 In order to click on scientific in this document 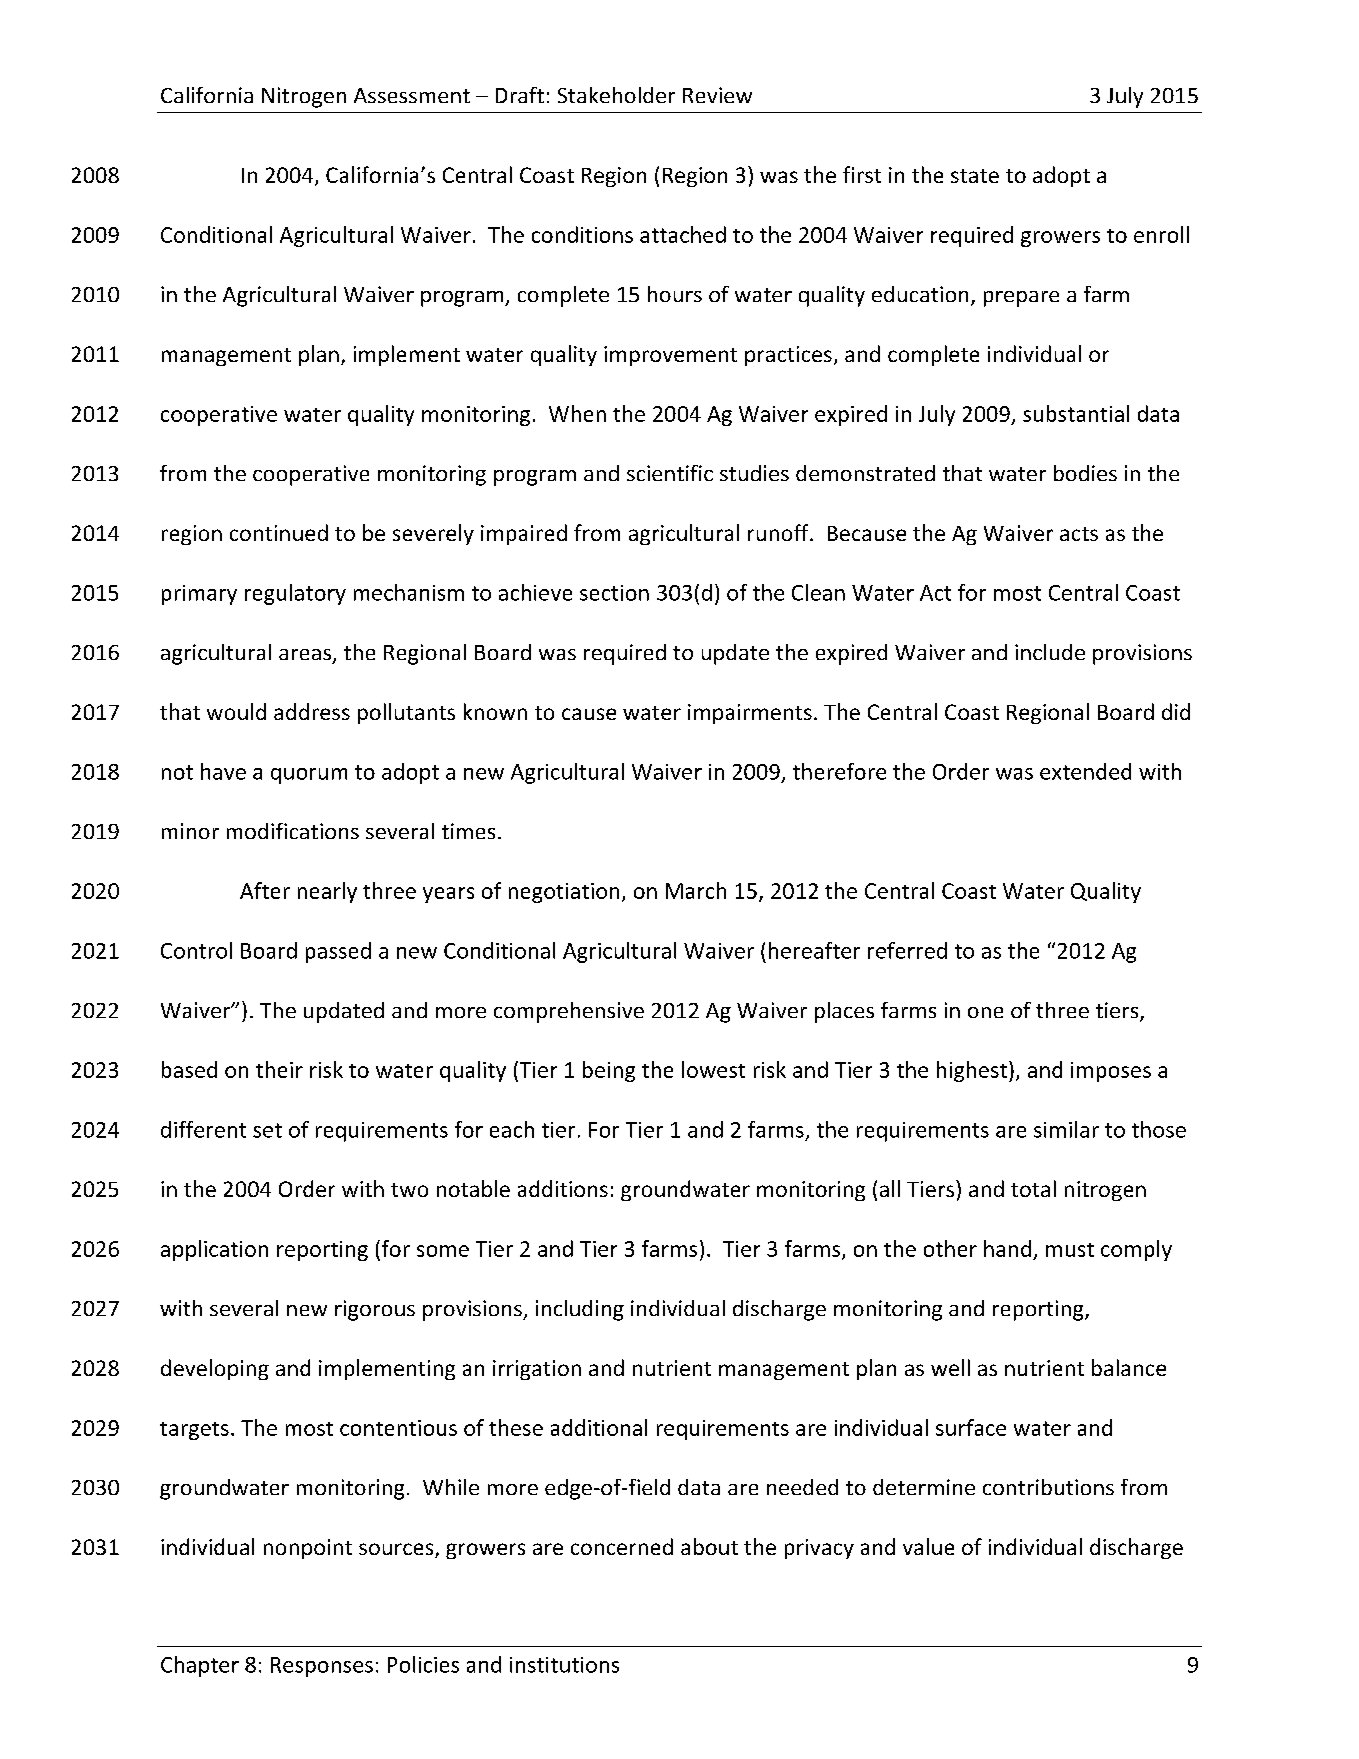, I will do `click(670, 473)`.
